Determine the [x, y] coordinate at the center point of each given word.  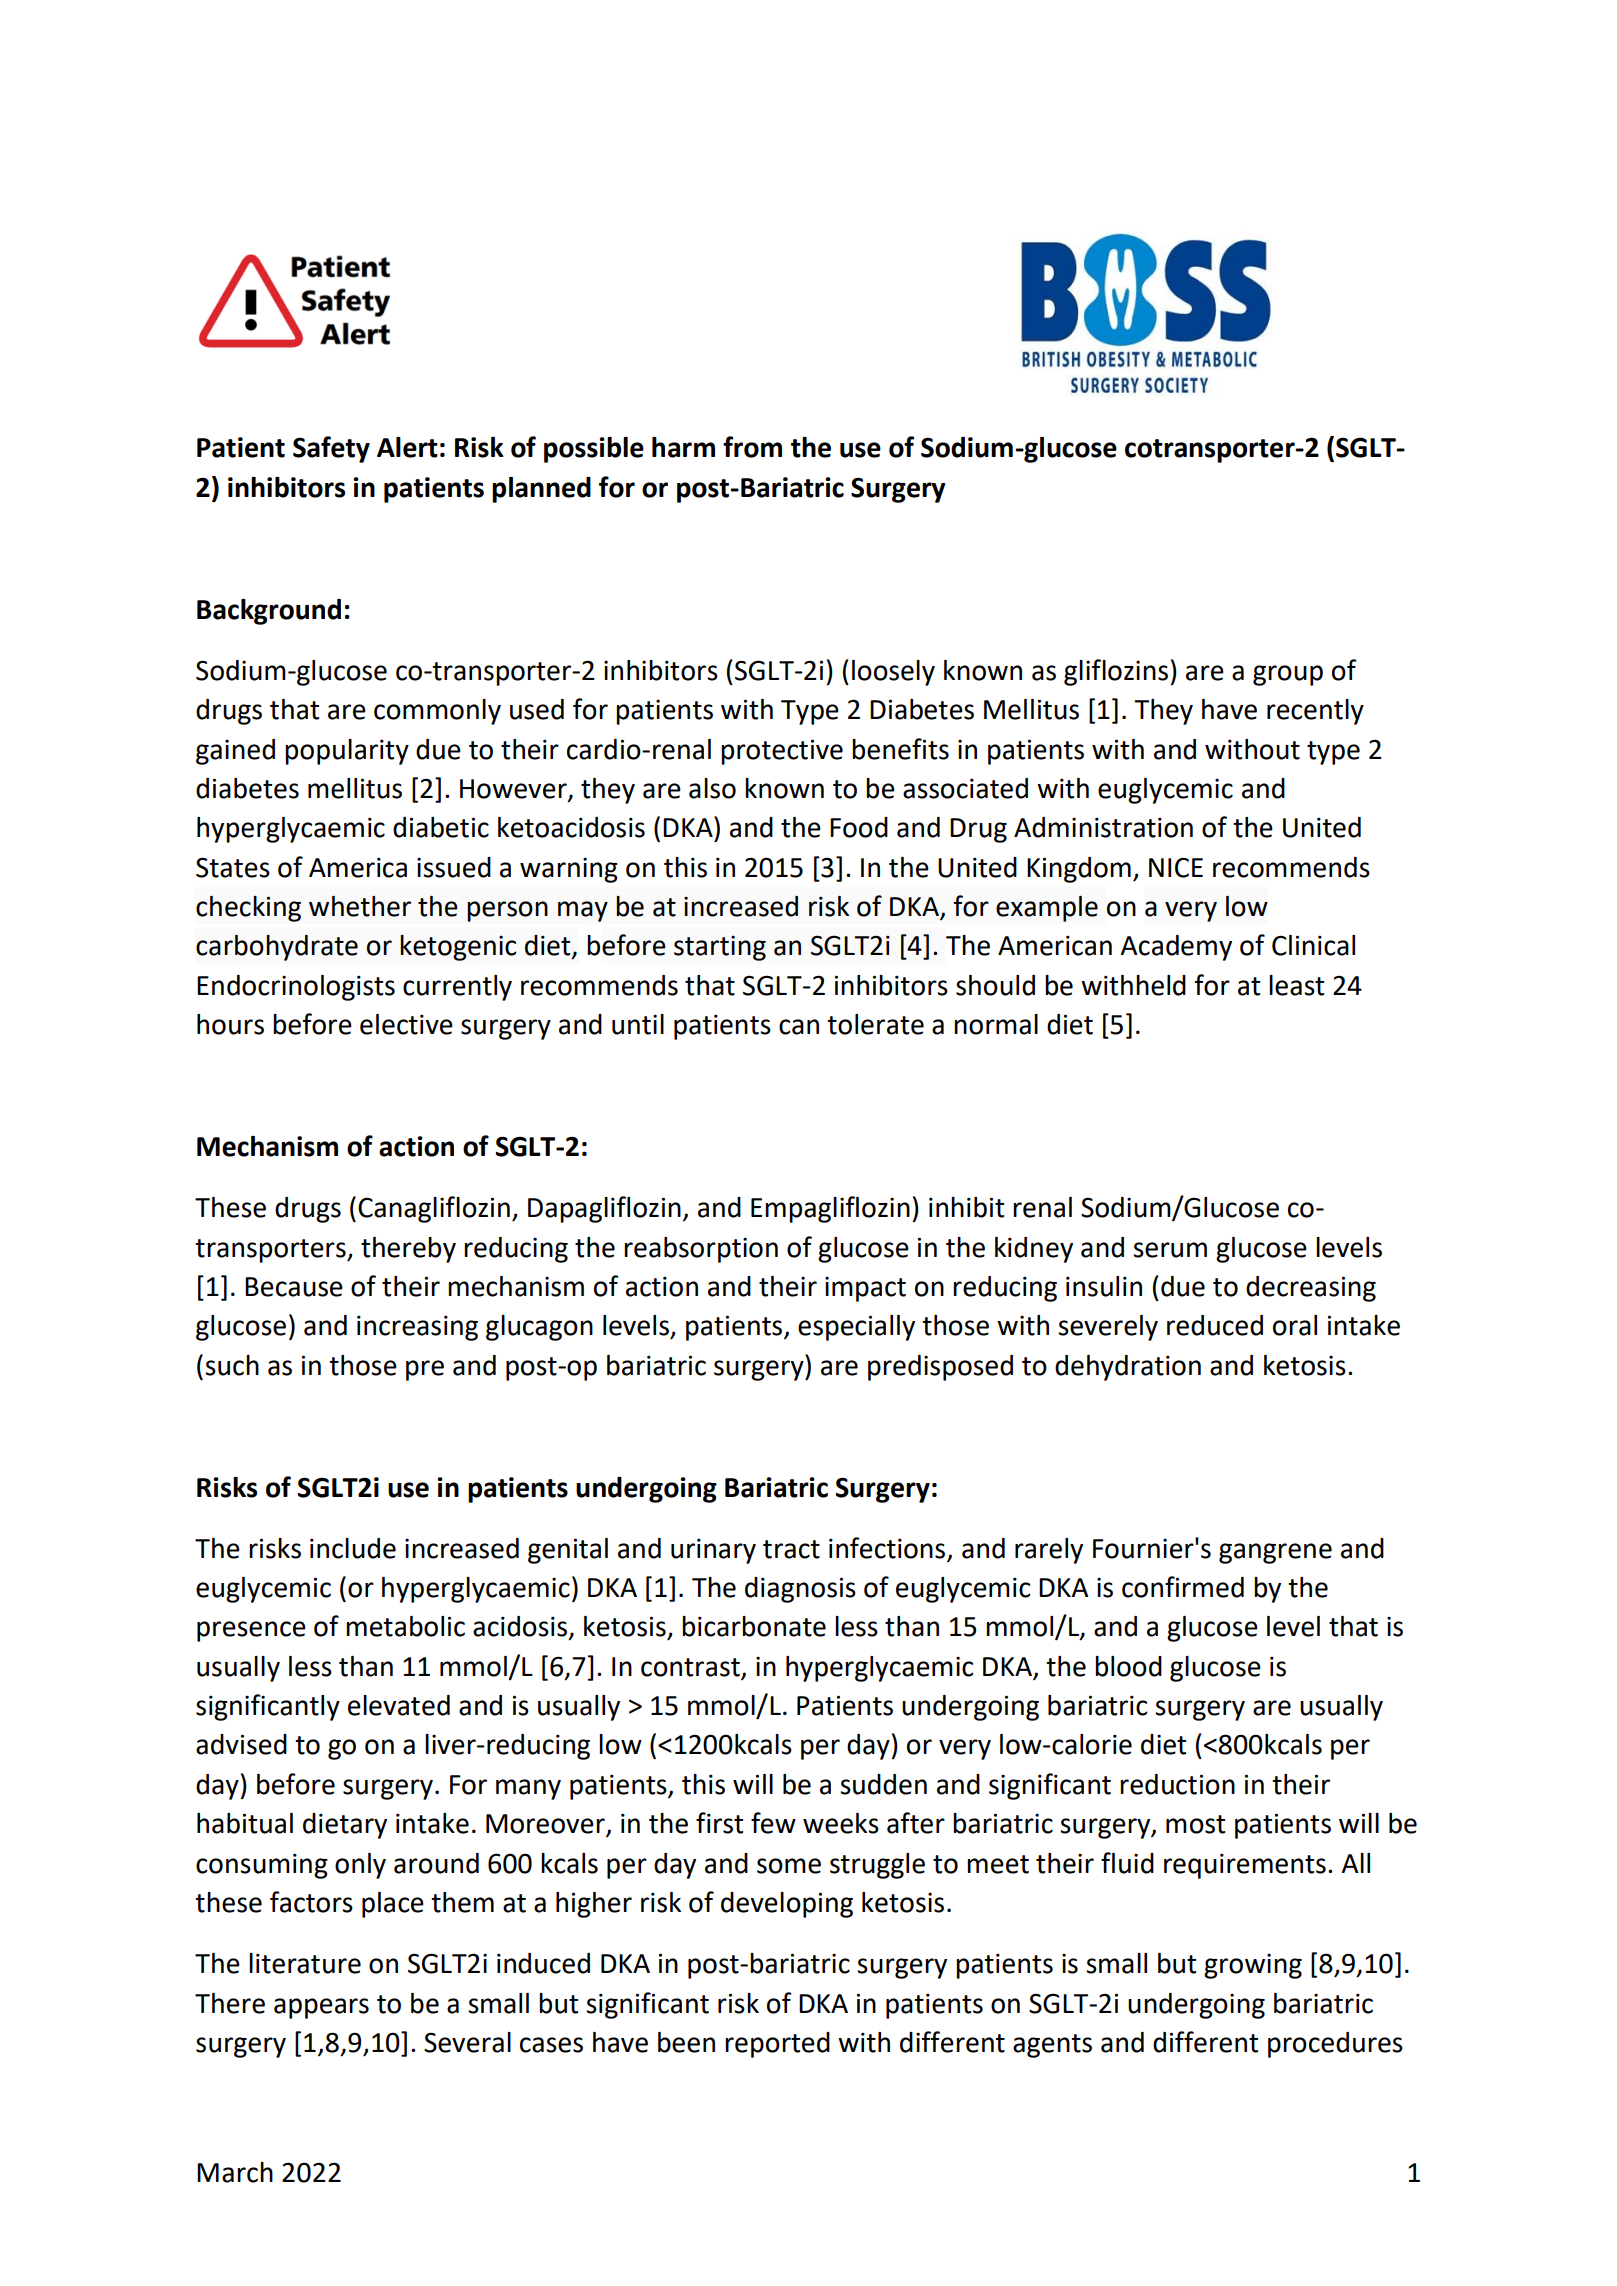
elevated [399, 1705]
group [1288, 675]
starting [720, 948]
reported [777, 2045]
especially [856, 1328]
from [752, 447]
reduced [1215, 1325]
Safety [331, 449]
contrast [691, 1668]
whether [360, 906]
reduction [1177, 1784]
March [235, 2172]
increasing [417, 1328]
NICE [1176, 867]
